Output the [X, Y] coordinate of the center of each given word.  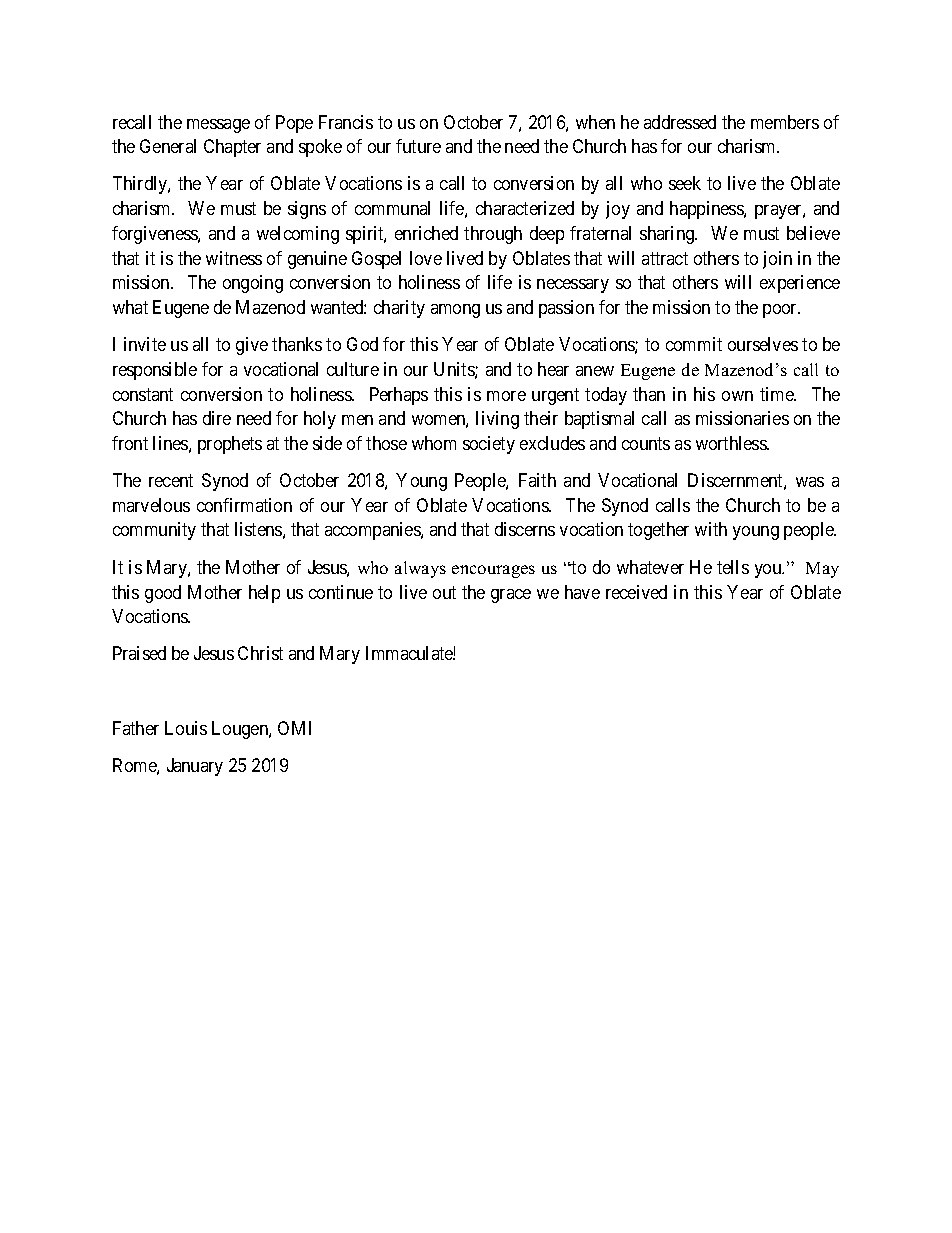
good [163, 594]
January [195, 767]
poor [781, 311]
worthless [732, 443]
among [455, 311]
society [489, 445]
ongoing [253, 284]
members [785, 122]
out [444, 592]
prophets [230, 445]
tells [733, 567]
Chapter [232, 148]
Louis [186, 728]
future [418, 146]
